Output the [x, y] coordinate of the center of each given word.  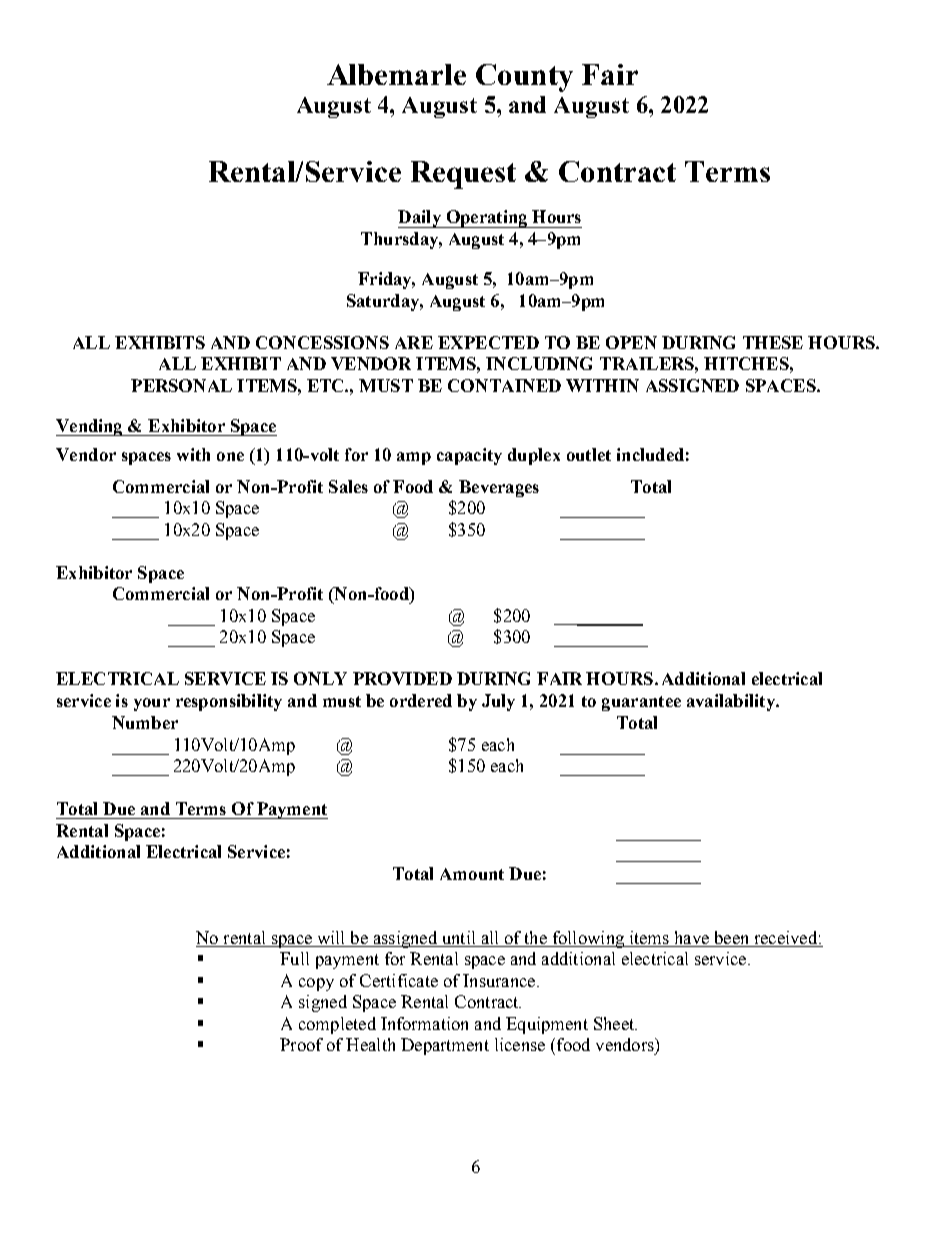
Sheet [615, 1023]
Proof [301, 1044]
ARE [414, 342]
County [524, 78]
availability [732, 702]
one [230, 456]
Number [145, 722]
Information [424, 1023]
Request [463, 175]
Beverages [499, 488]
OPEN [631, 342]
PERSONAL [181, 385]
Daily [420, 219]
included [650, 454]
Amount [472, 874]
